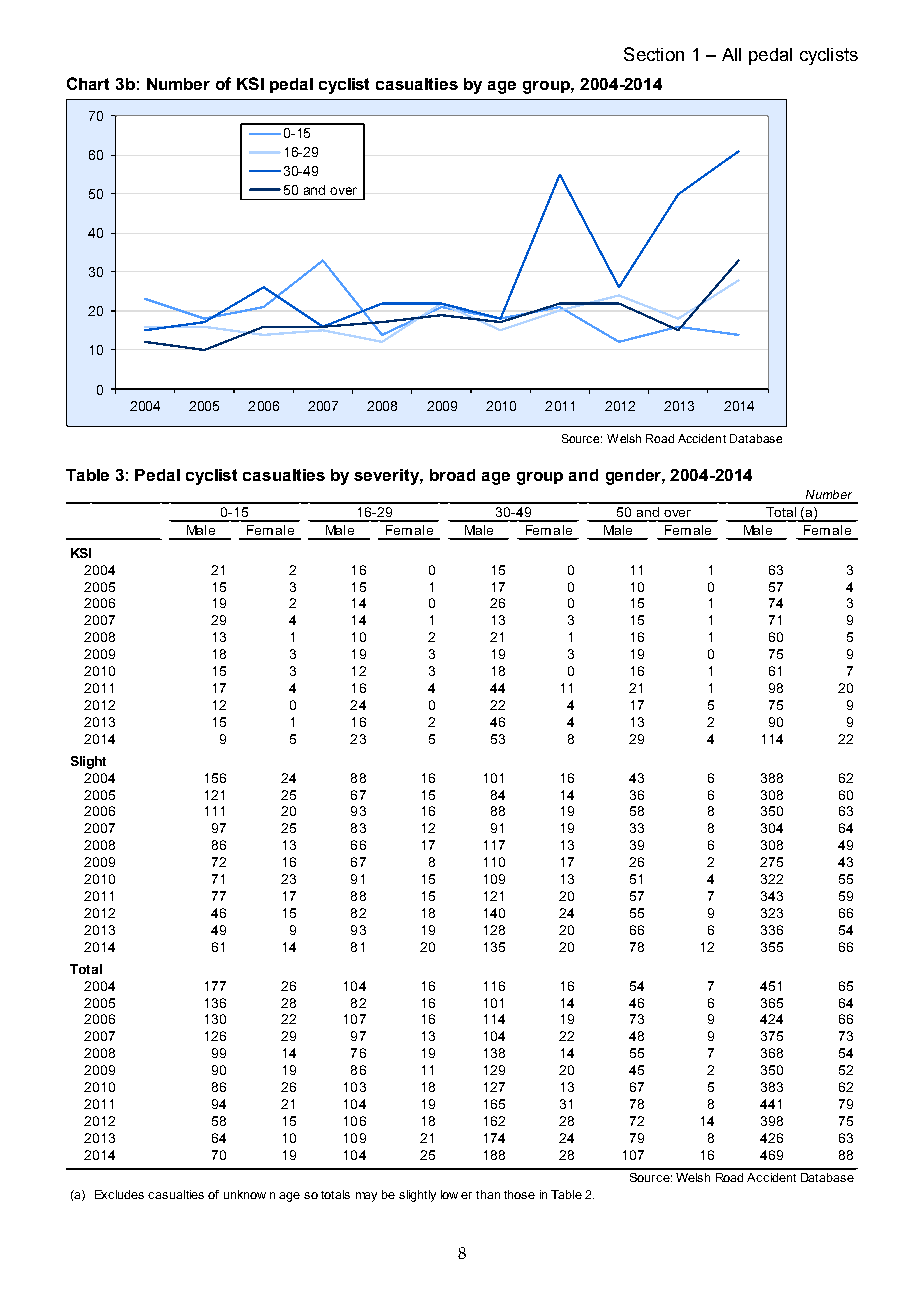 The image size is (924, 1308). I want to click on those, so click(519, 1194).
